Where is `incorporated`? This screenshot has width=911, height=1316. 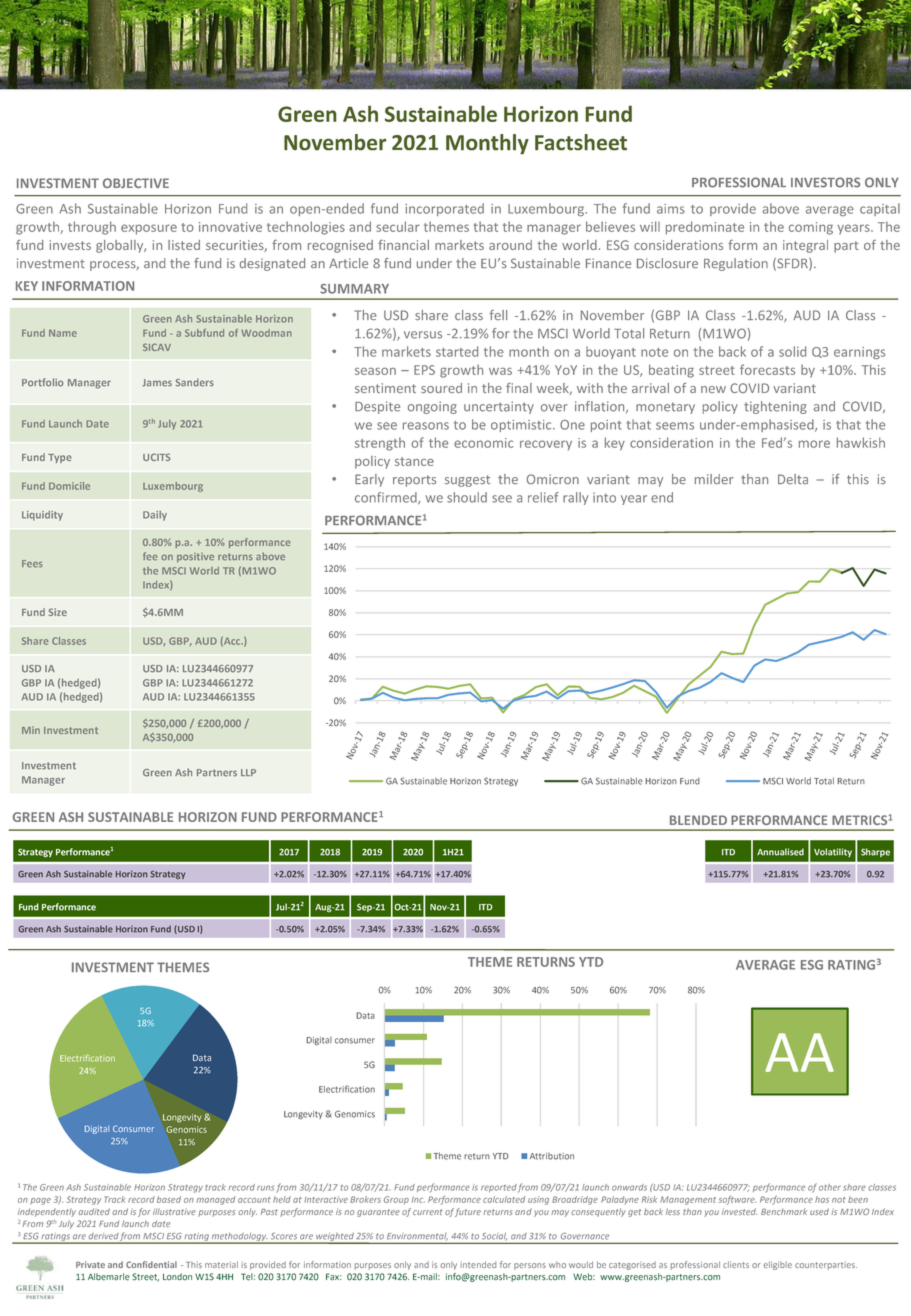
incorporated is located at coordinates (444, 209).
